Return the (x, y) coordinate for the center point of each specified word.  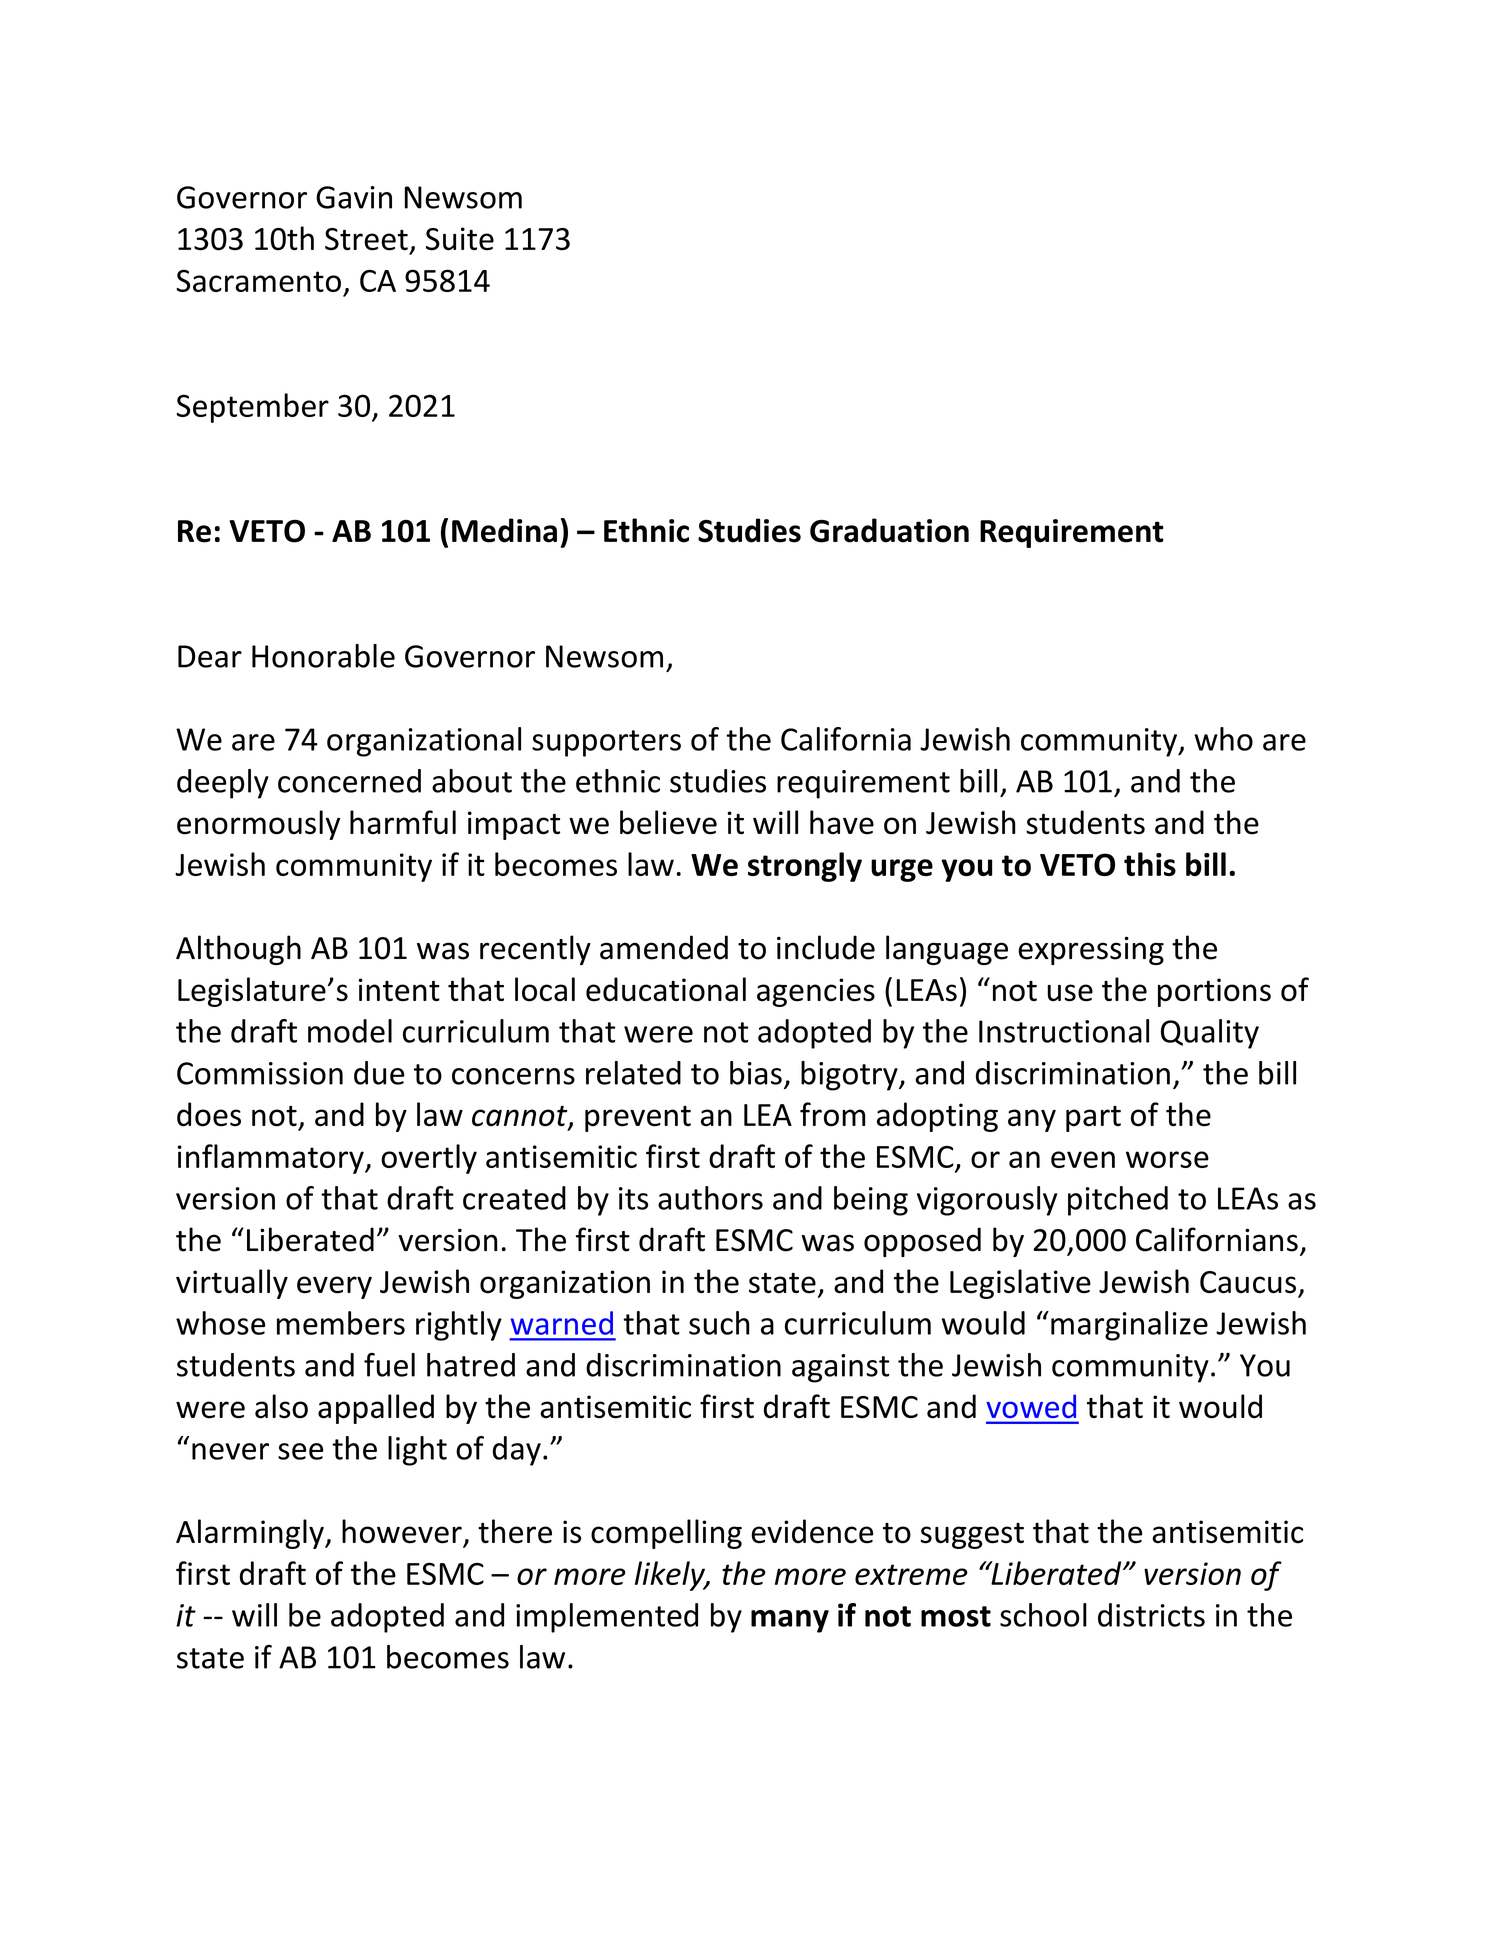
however (402, 1531)
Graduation (889, 530)
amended (664, 947)
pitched (1118, 1201)
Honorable (323, 656)
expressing (1091, 950)
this (1150, 864)
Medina (504, 530)
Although (238, 950)
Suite (460, 239)
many (790, 1621)
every (334, 1287)
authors (710, 1198)
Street (366, 239)
